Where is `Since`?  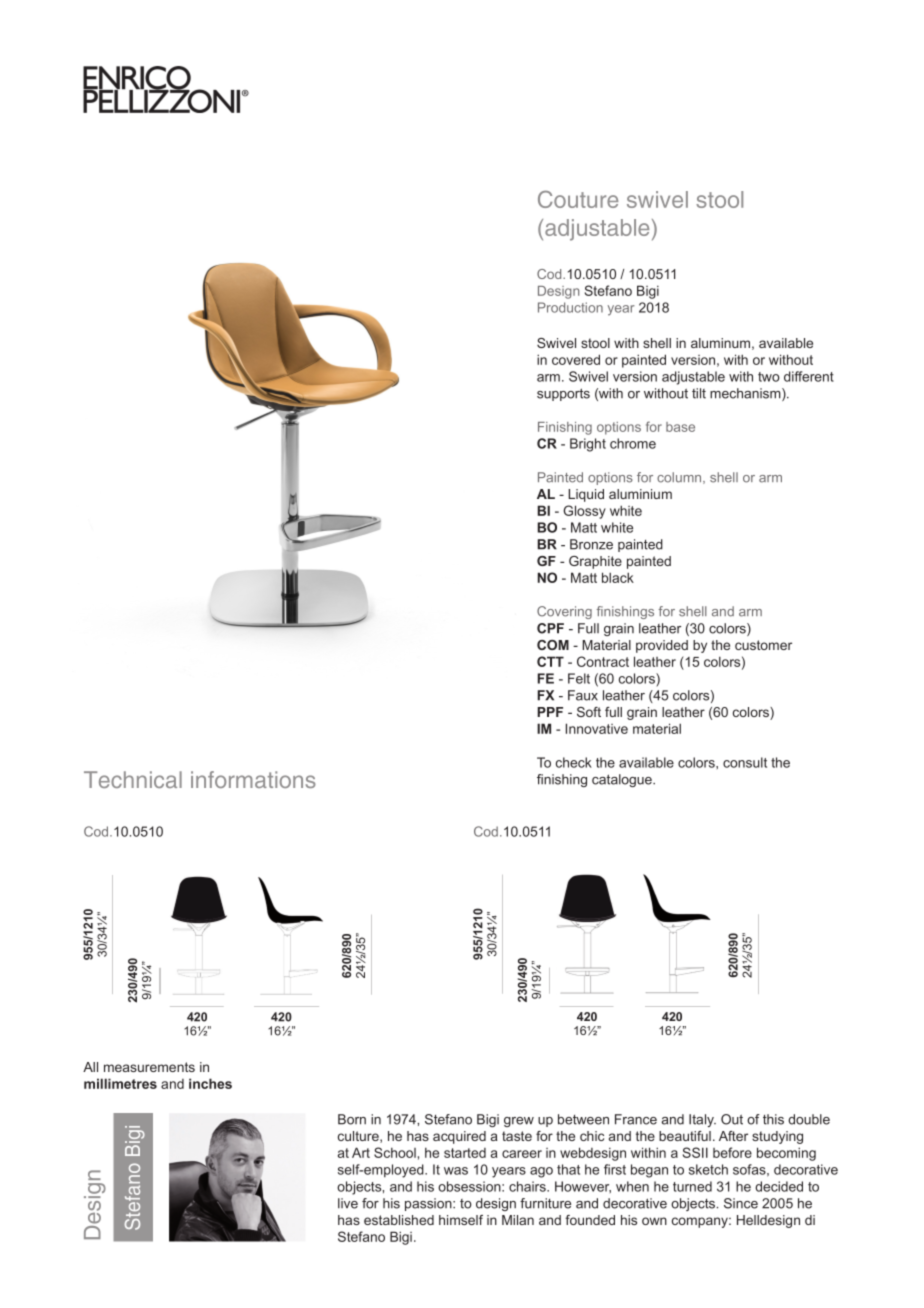 Since is located at coordinates (741, 1203).
